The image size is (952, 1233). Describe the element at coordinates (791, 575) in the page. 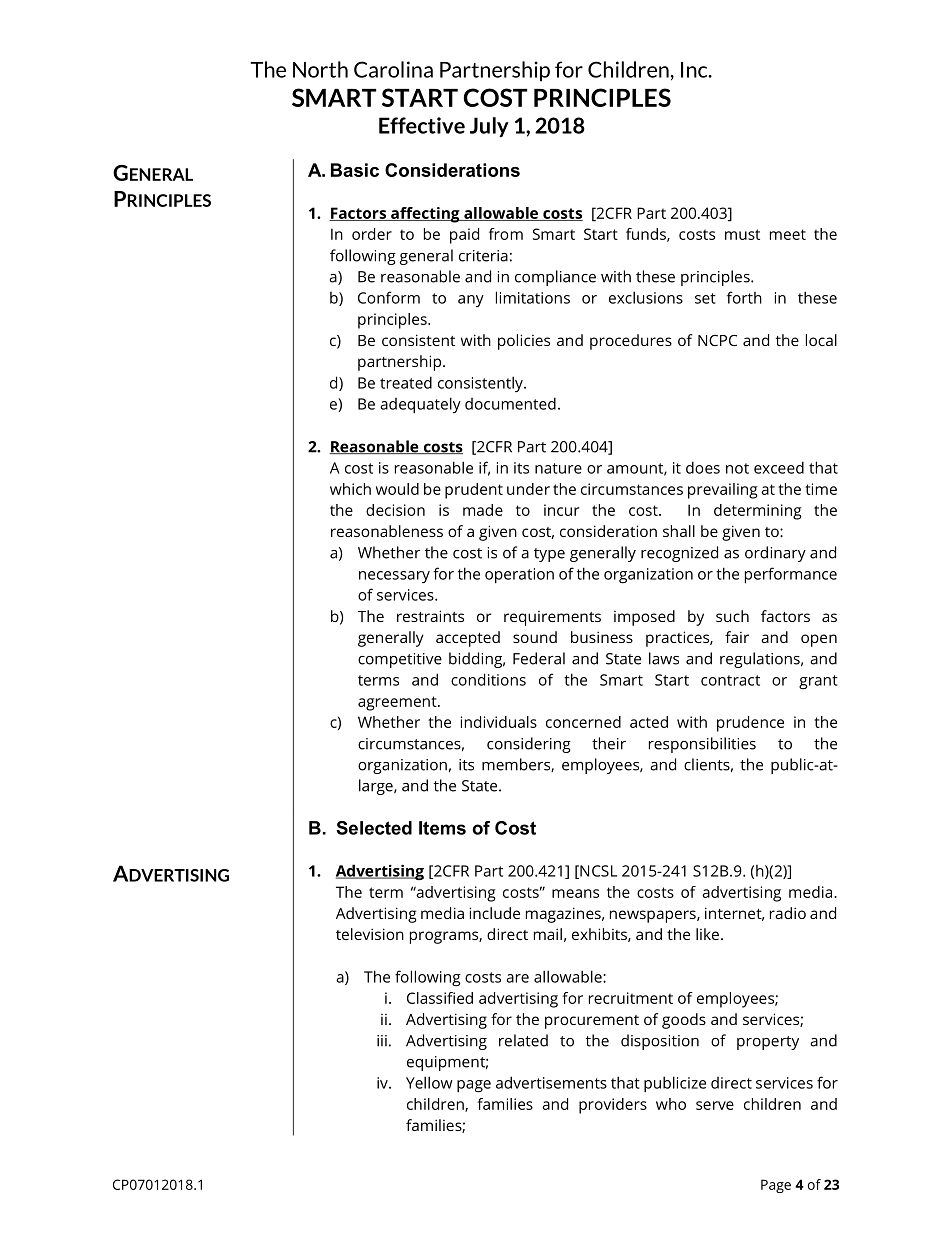

I see `performance` at that location.
